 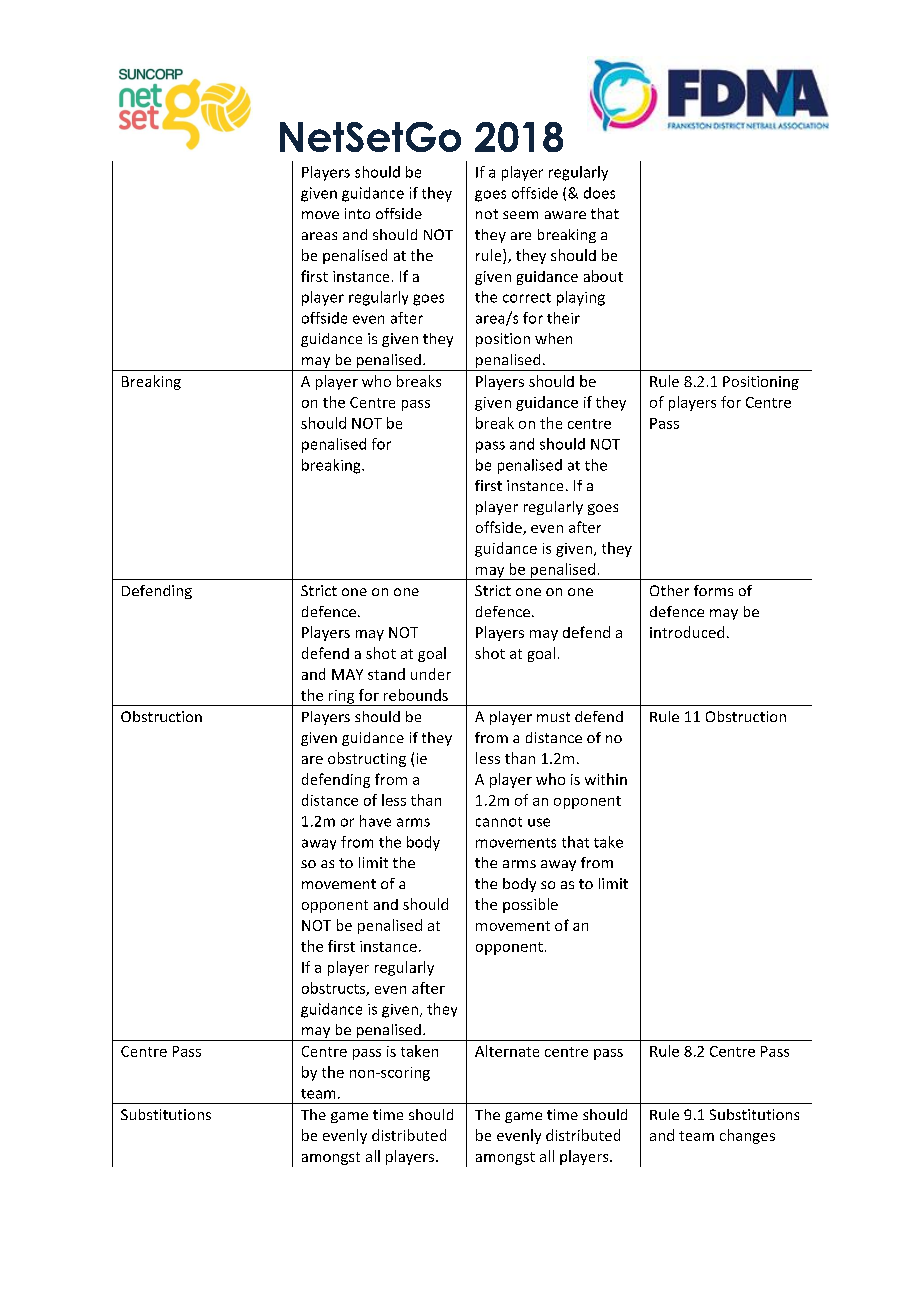 What do you see at coordinates (530, 905) in the document?
I see `possible` at bounding box center [530, 905].
